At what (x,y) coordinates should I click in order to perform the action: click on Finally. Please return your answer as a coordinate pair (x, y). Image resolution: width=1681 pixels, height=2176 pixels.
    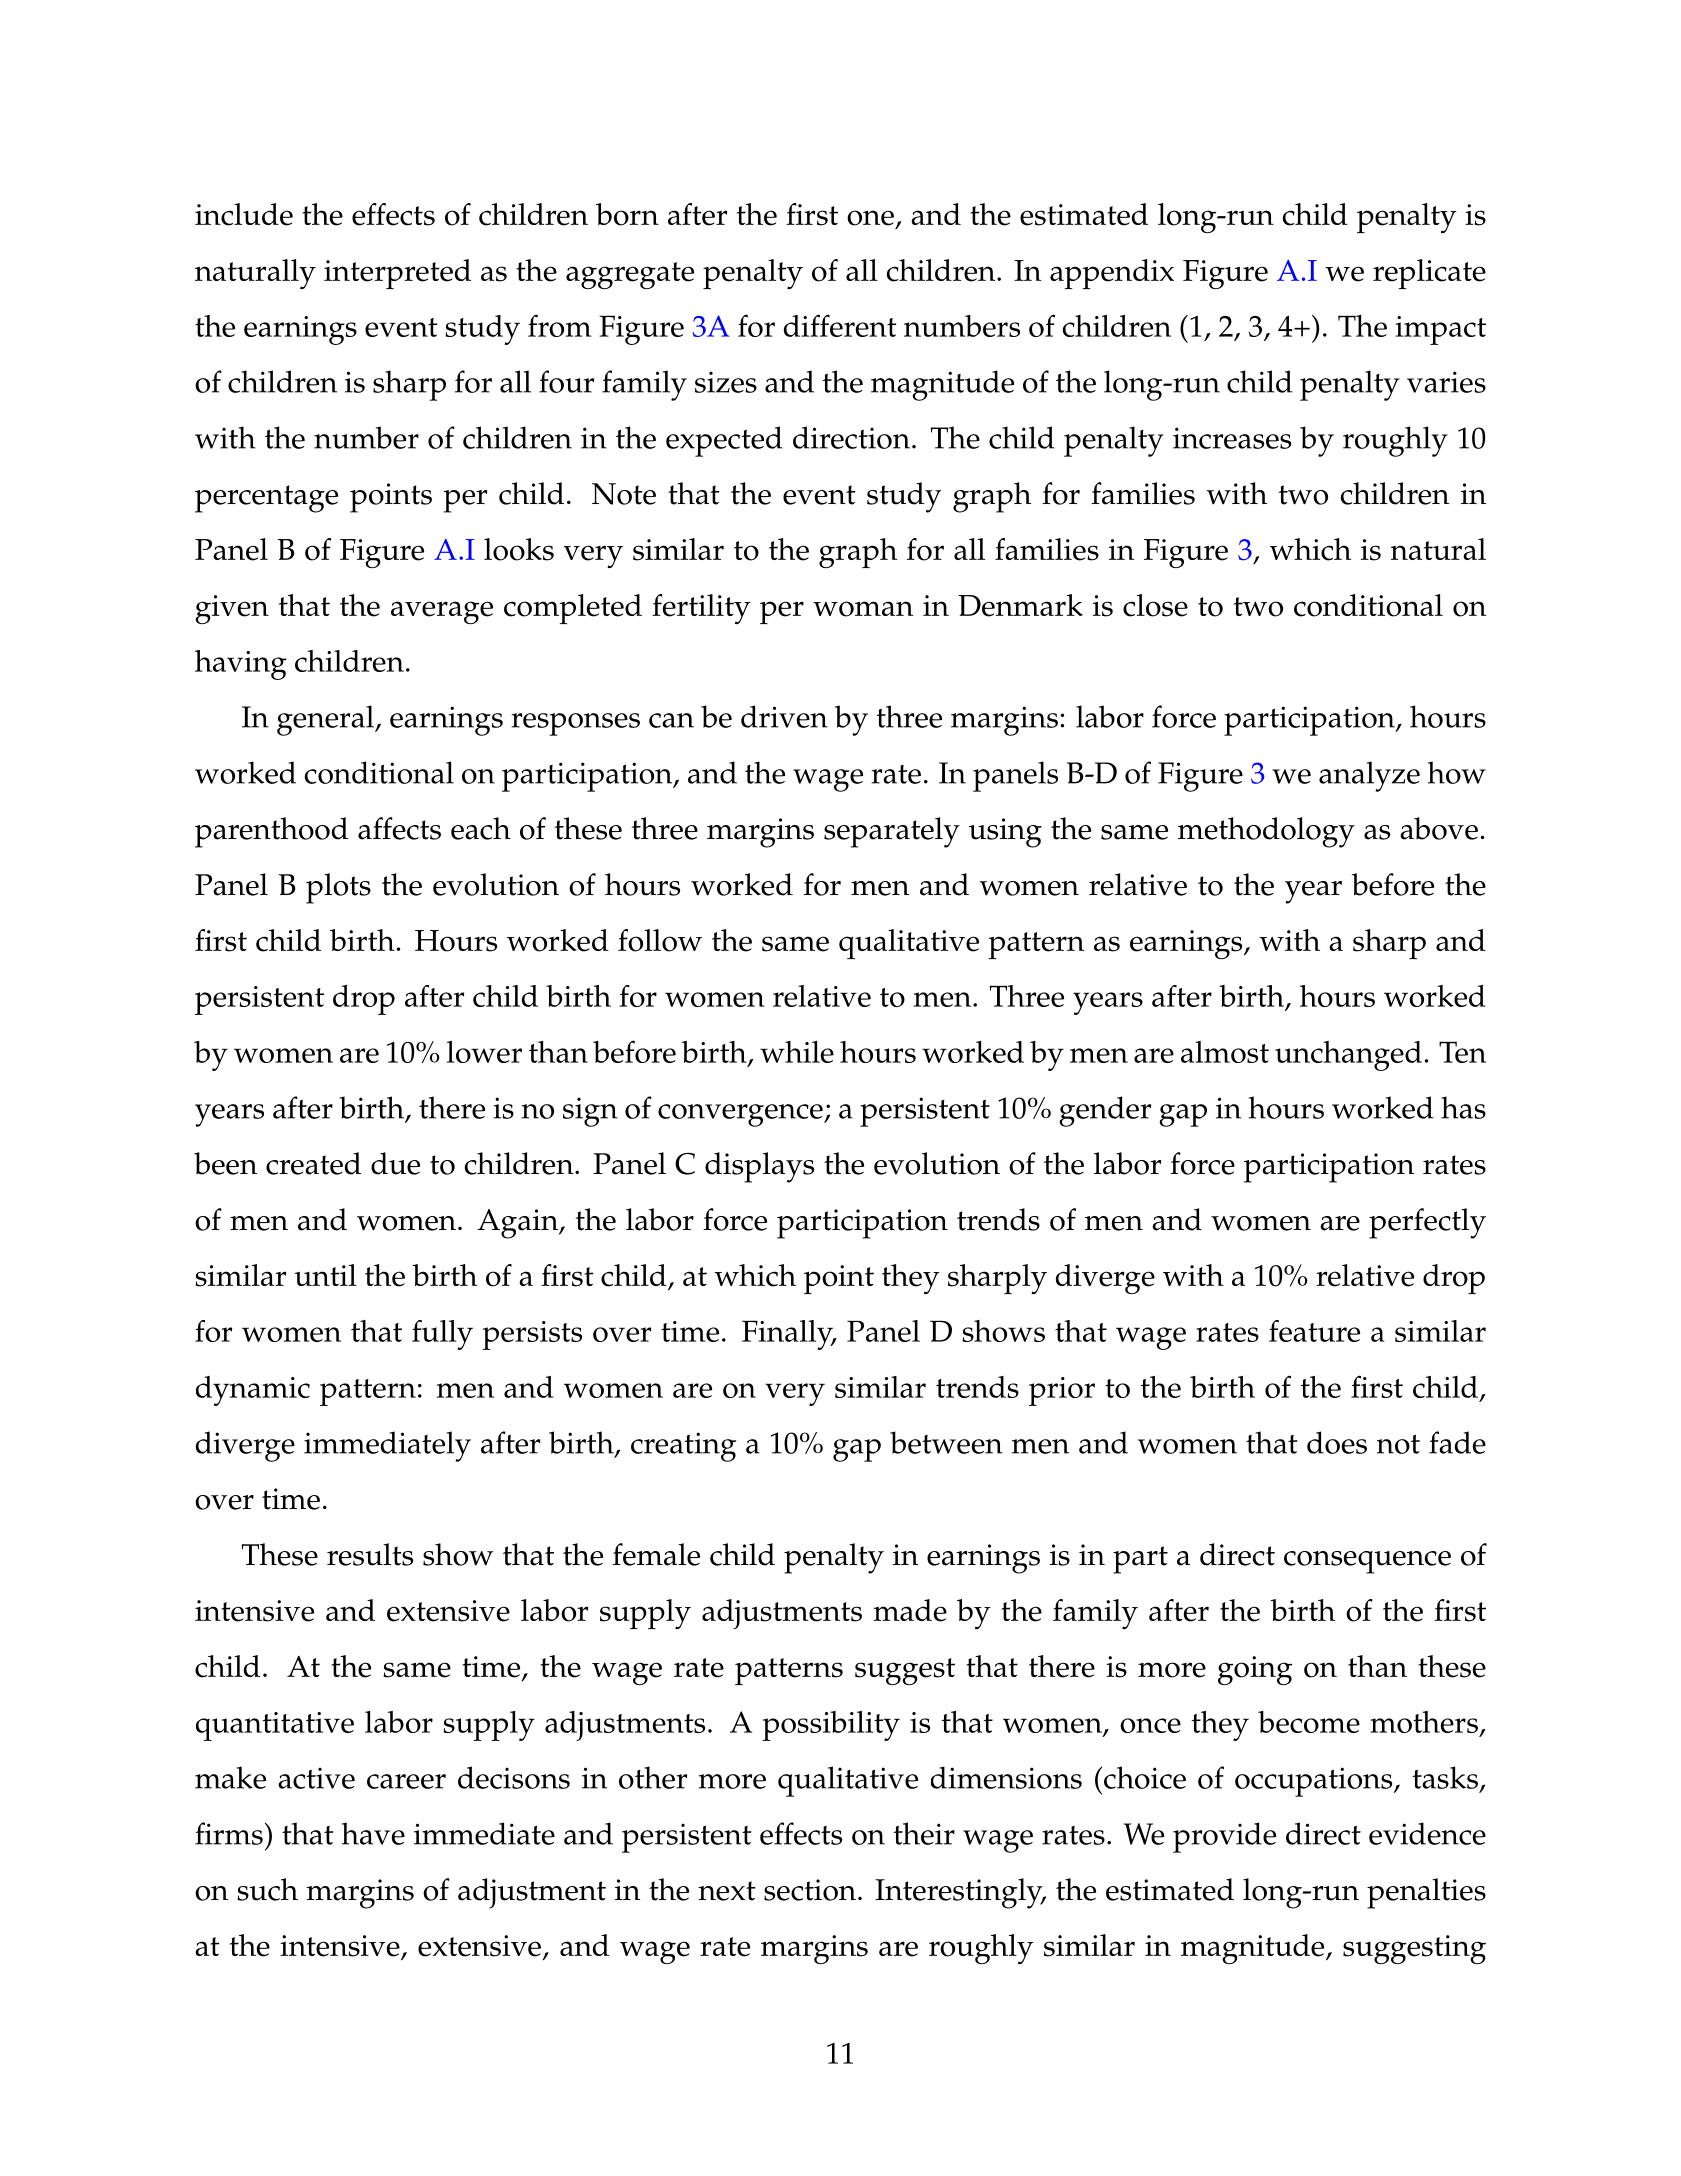
    Looking at the image, I should click on (788, 1335).
